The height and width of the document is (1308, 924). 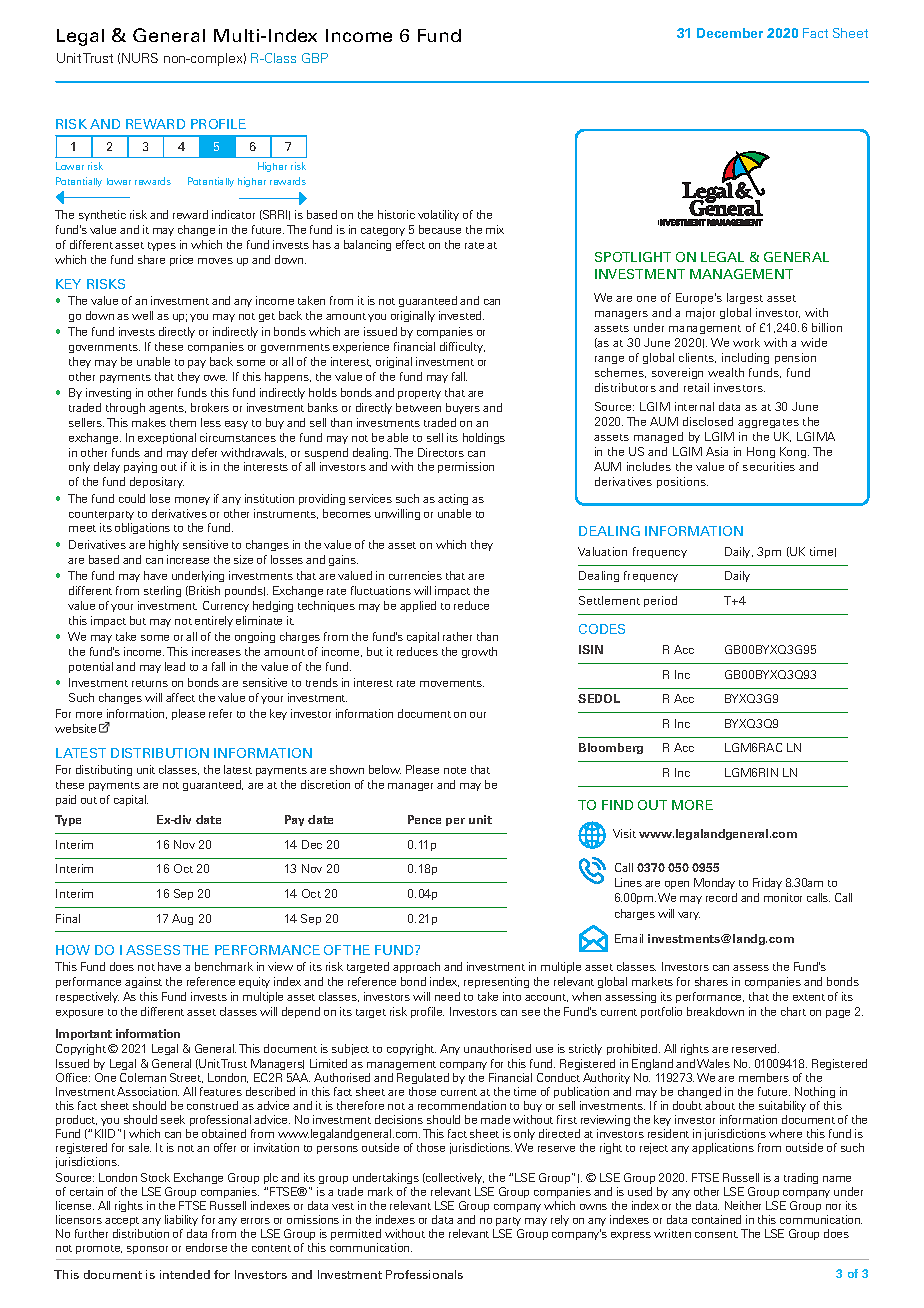 I want to click on volatility, so click(x=438, y=215).
